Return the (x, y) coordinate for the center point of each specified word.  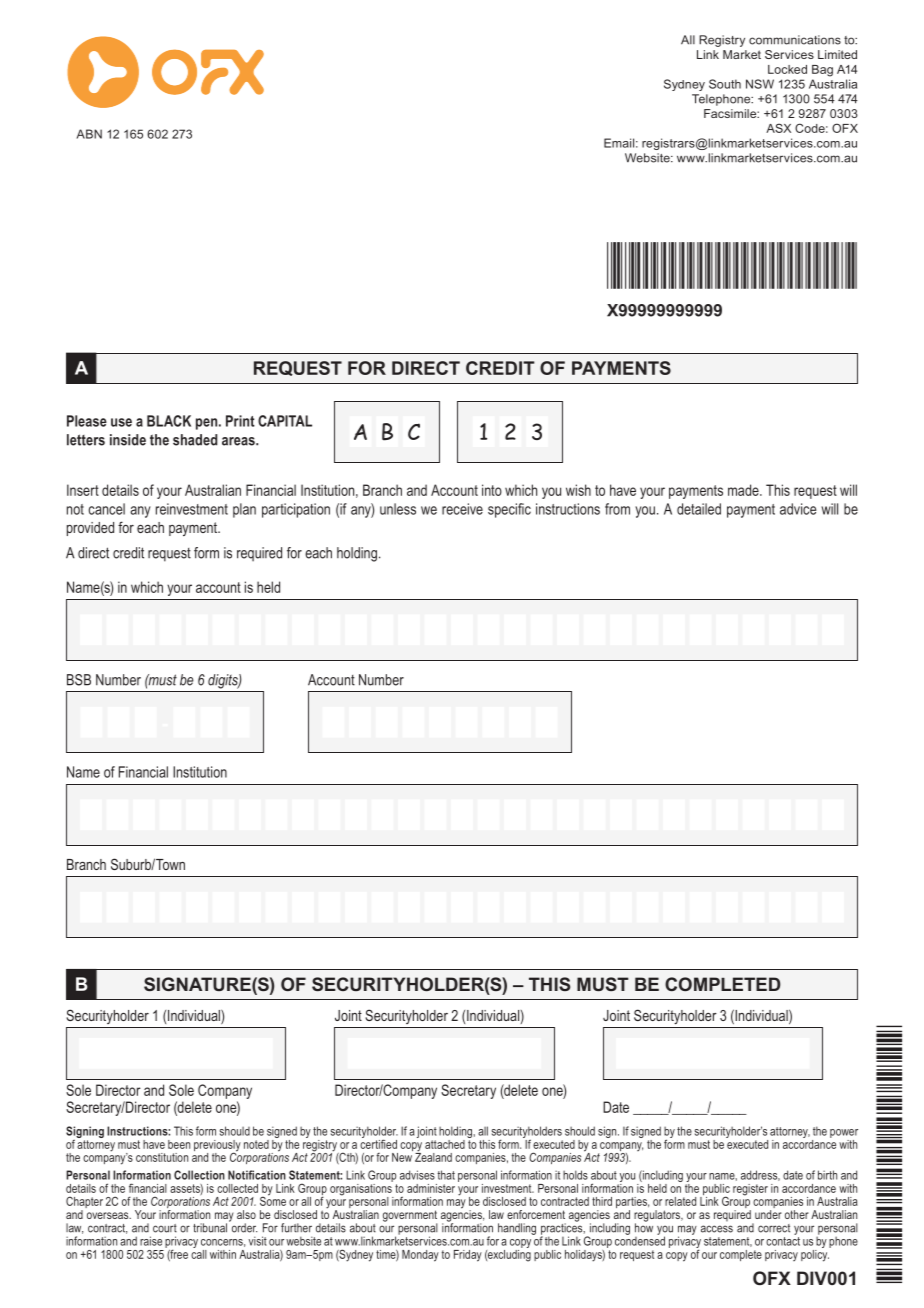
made (744, 490)
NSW (760, 84)
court (165, 1228)
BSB (79, 680)
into (492, 490)
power (844, 1133)
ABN (89, 134)
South (725, 84)
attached (445, 1144)
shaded (195, 440)
